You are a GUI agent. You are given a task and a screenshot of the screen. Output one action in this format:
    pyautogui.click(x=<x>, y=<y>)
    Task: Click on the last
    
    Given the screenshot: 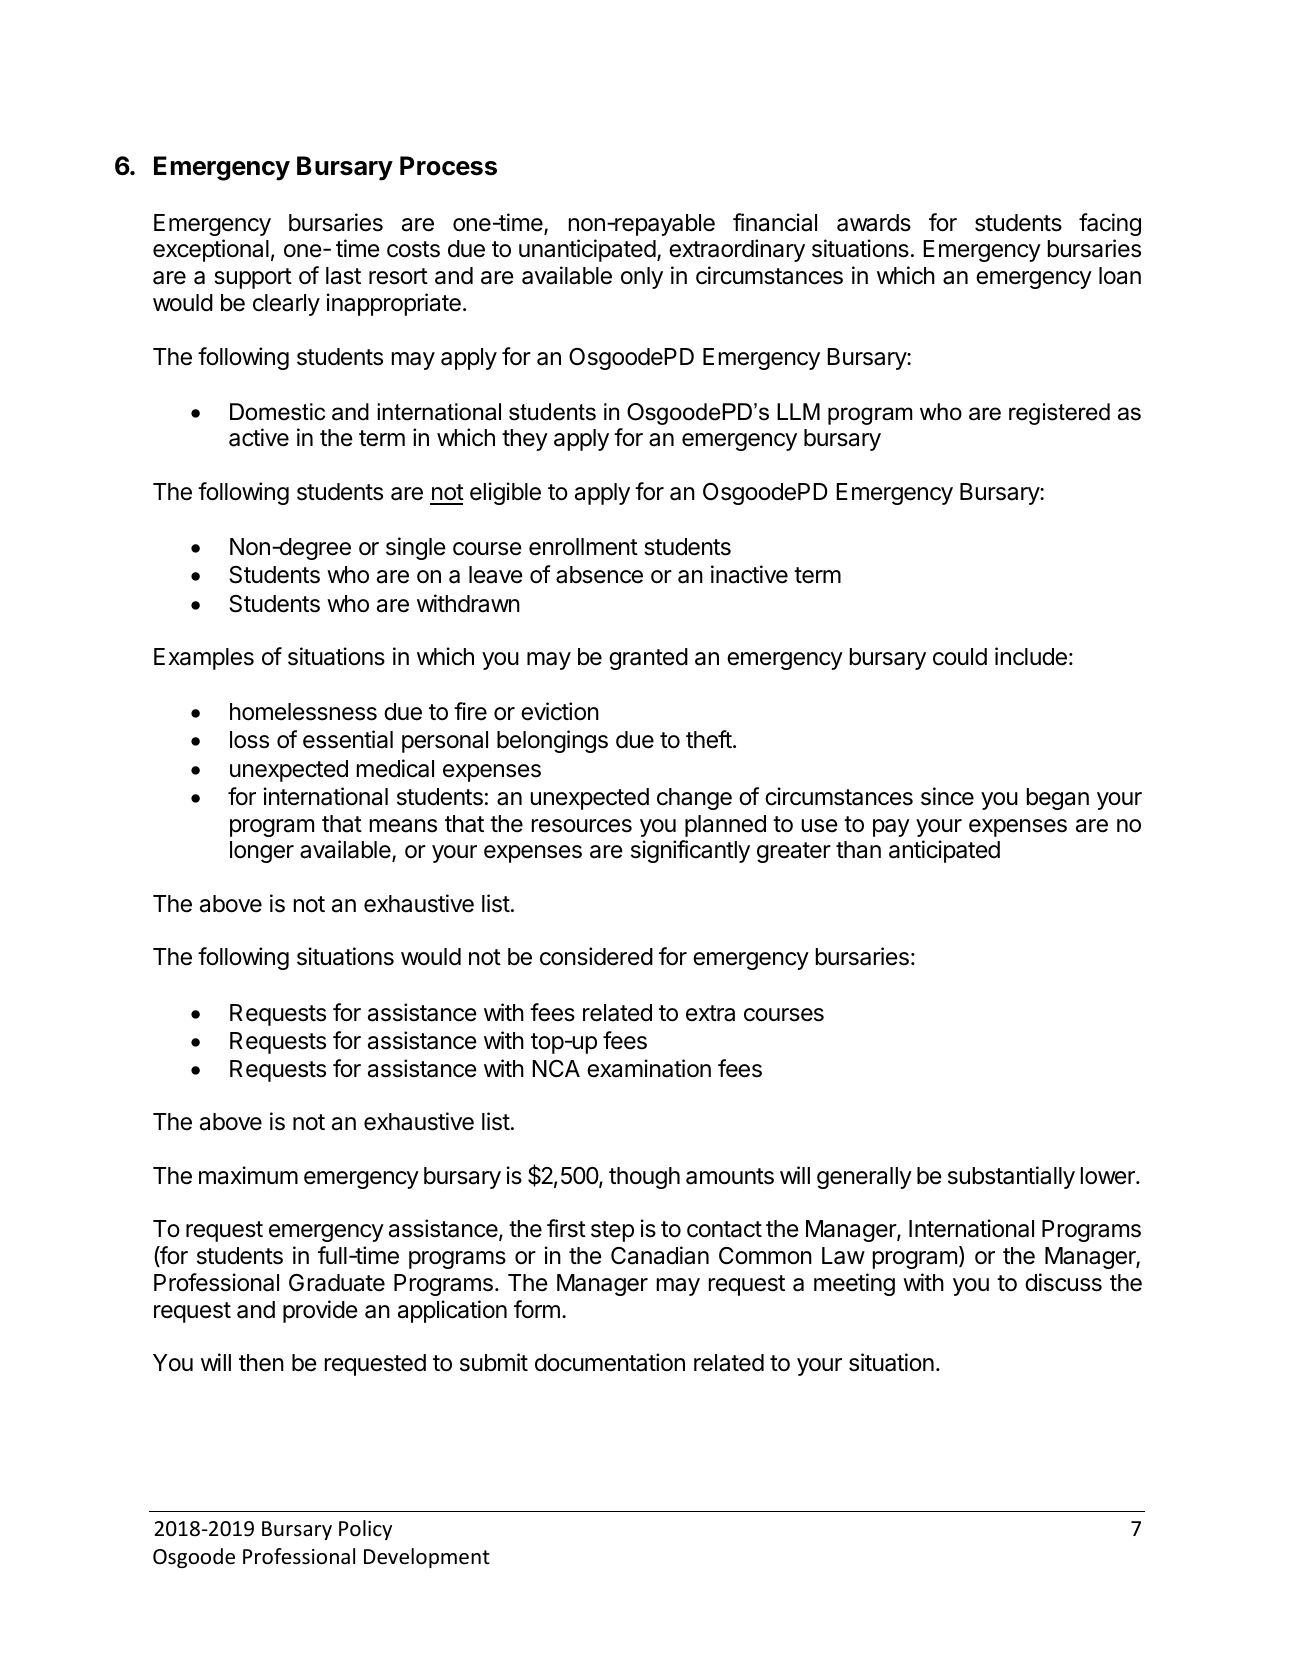 What is the action you would take?
    pyautogui.click(x=343, y=276)
